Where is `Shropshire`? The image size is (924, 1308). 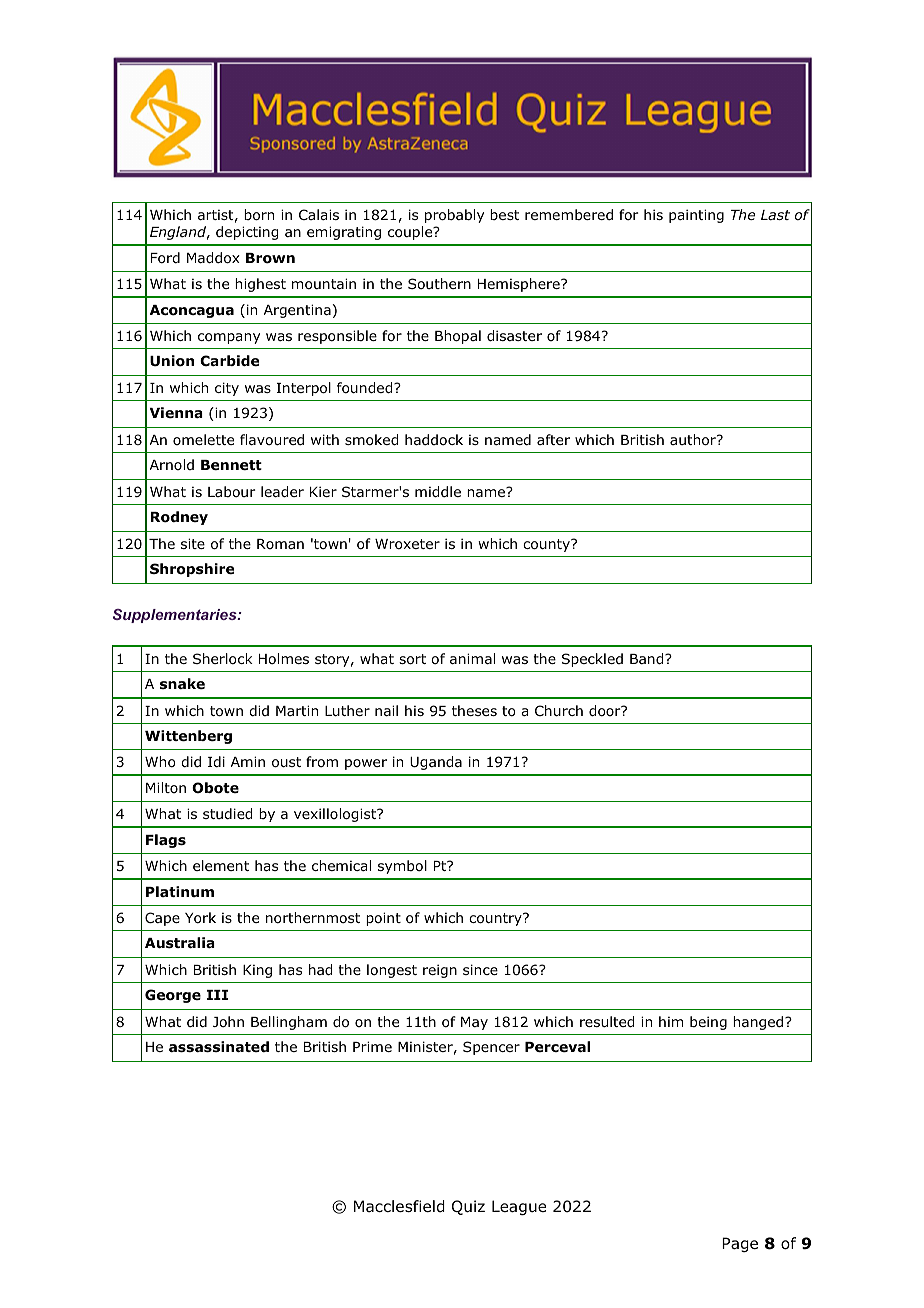
Shropshire is located at coordinates (192, 570).
